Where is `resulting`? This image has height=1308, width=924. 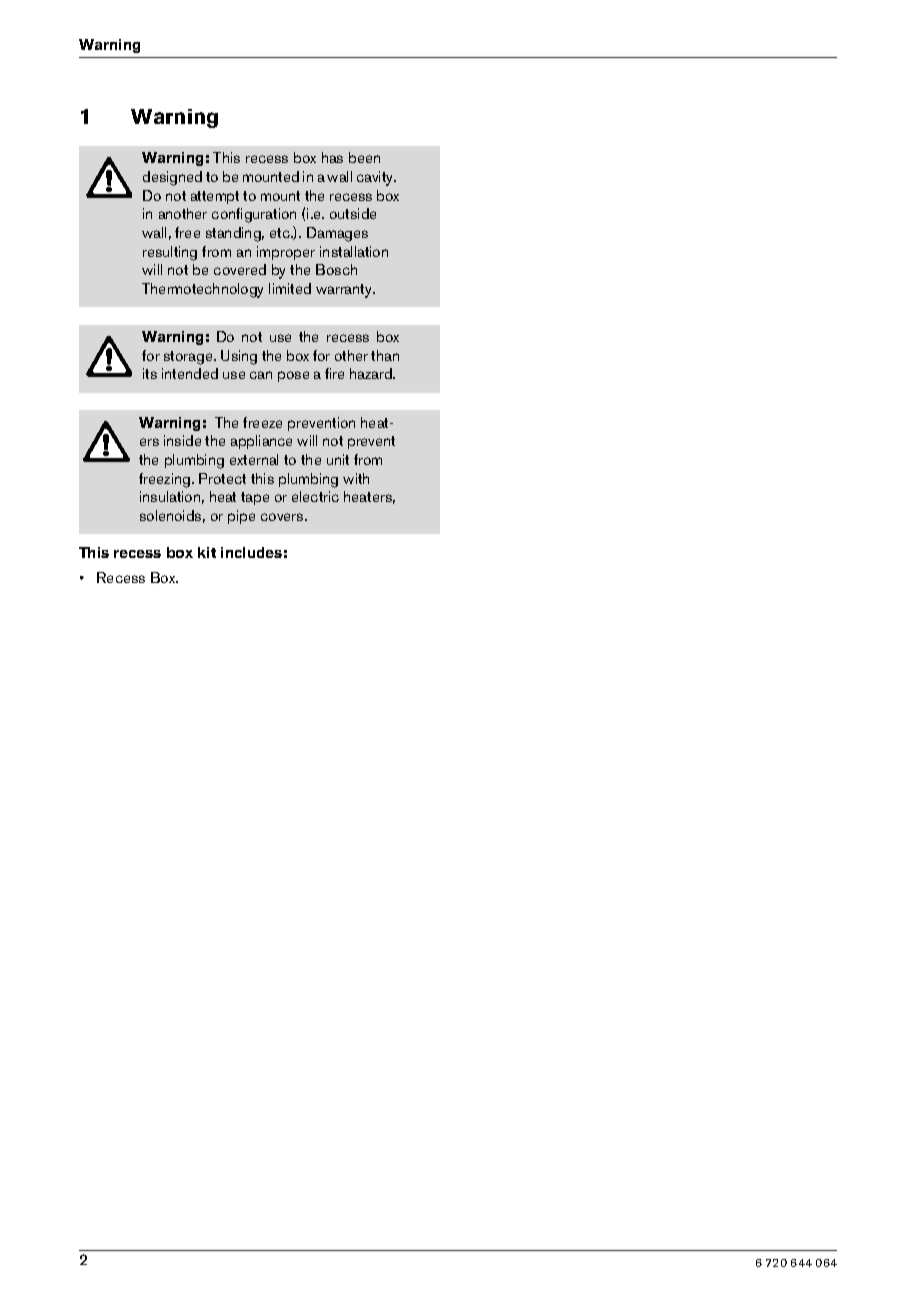 resulting is located at coordinates (170, 253).
